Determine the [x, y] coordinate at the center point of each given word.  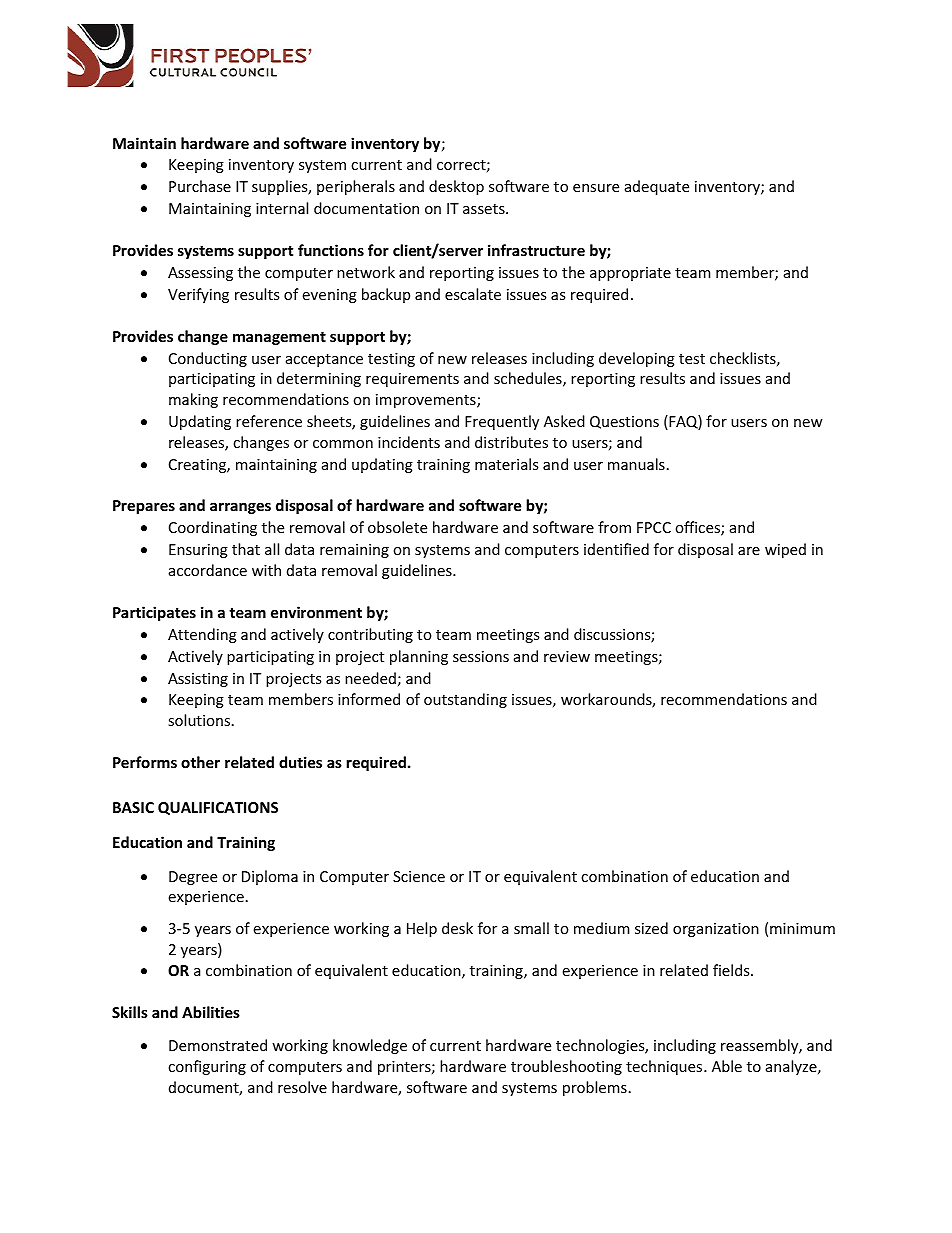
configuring [207, 1067]
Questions [624, 422]
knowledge [370, 1046]
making [193, 400]
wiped [785, 550]
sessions [481, 656]
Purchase [200, 186]
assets [485, 209]
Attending [202, 635]
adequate [657, 187]
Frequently [502, 422]
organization [716, 930]
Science [419, 876]
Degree [193, 878]
